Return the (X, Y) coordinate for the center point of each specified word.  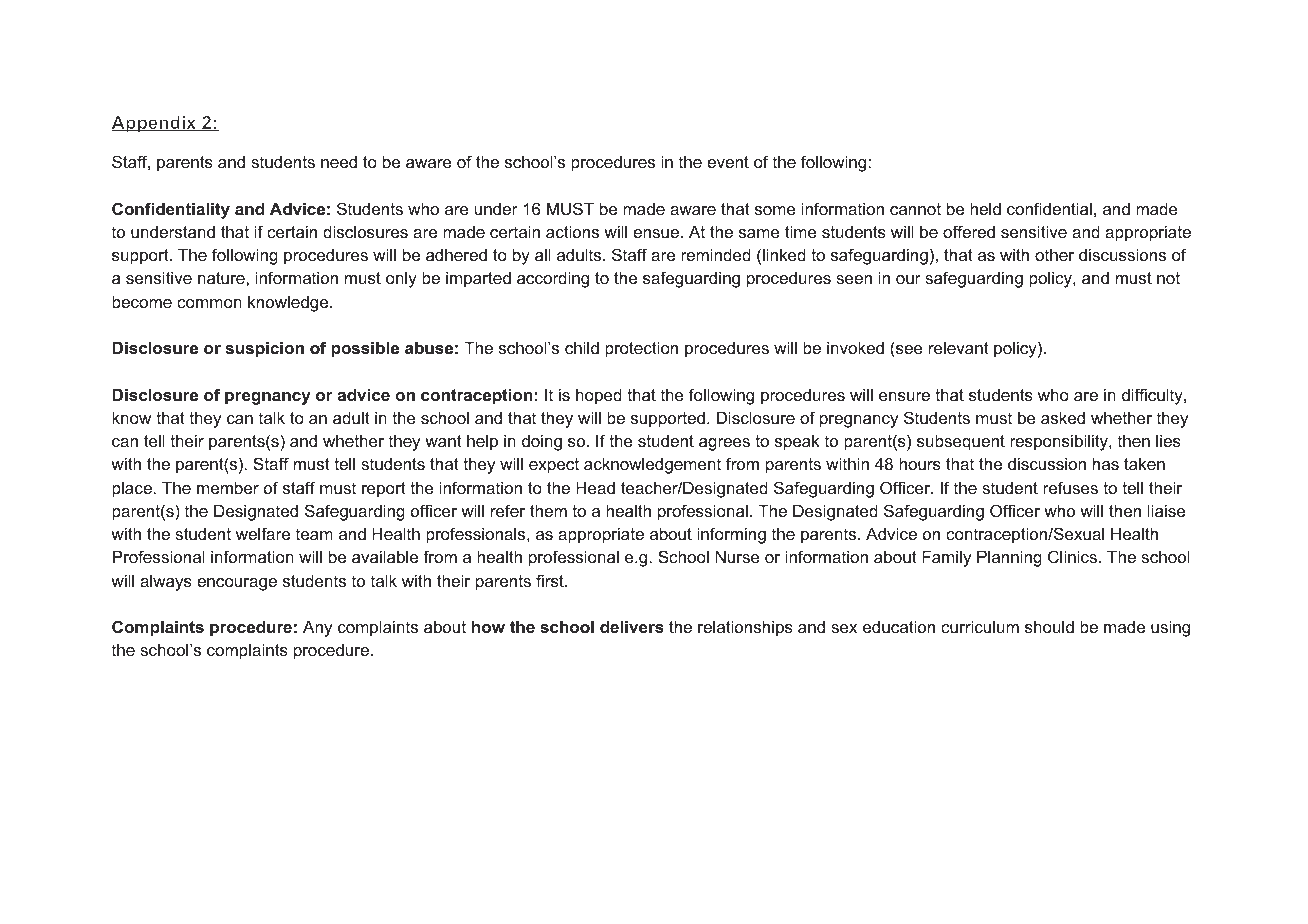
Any (317, 628)
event (728, 162)
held (985, 208)
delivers (632, 626)
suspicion (265, 349)
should (1049, 626)
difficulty (1153, 396)
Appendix (155, 124)
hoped (599, 396)
